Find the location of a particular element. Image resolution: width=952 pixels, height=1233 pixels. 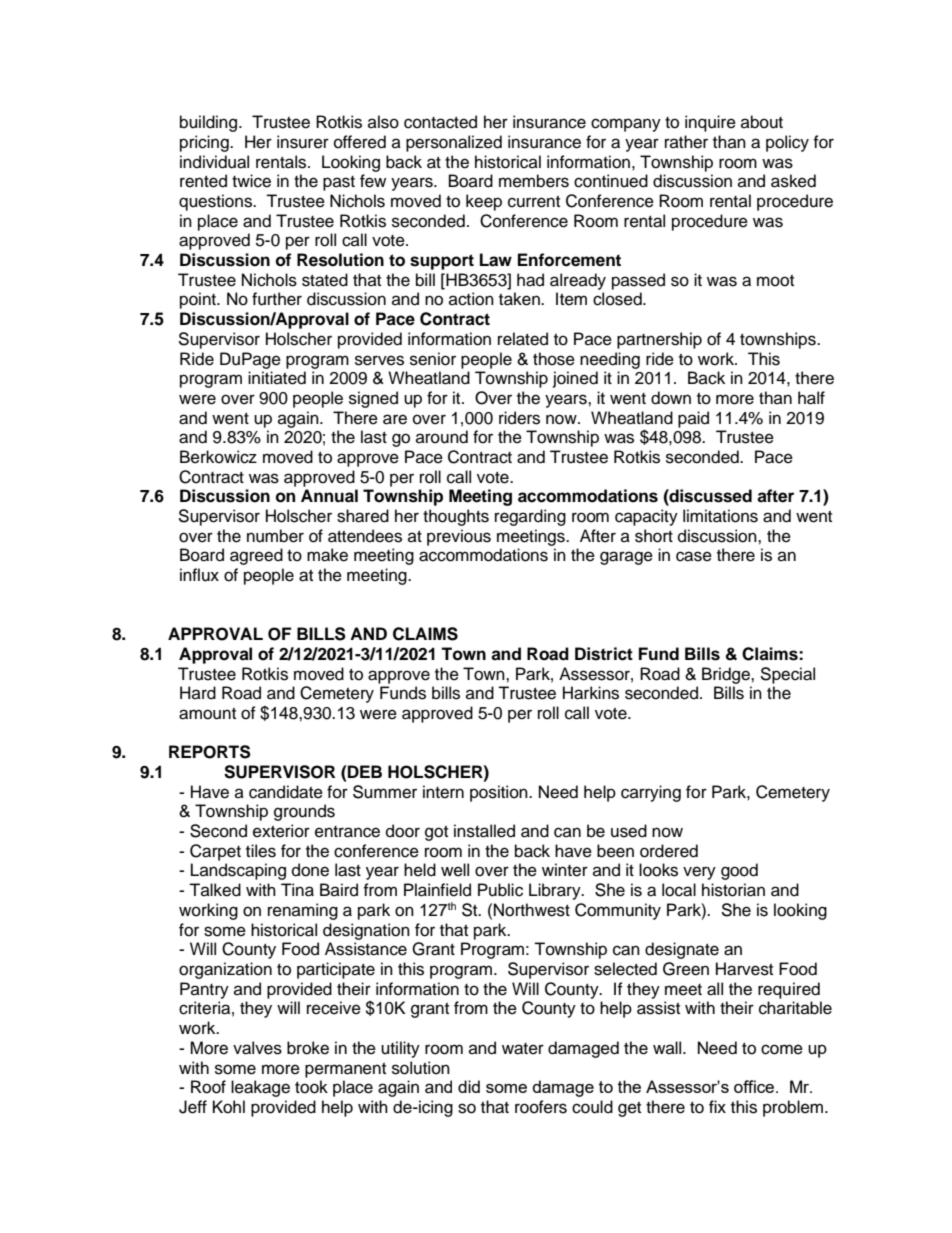

candidate is located at coordinates (286, 792).
